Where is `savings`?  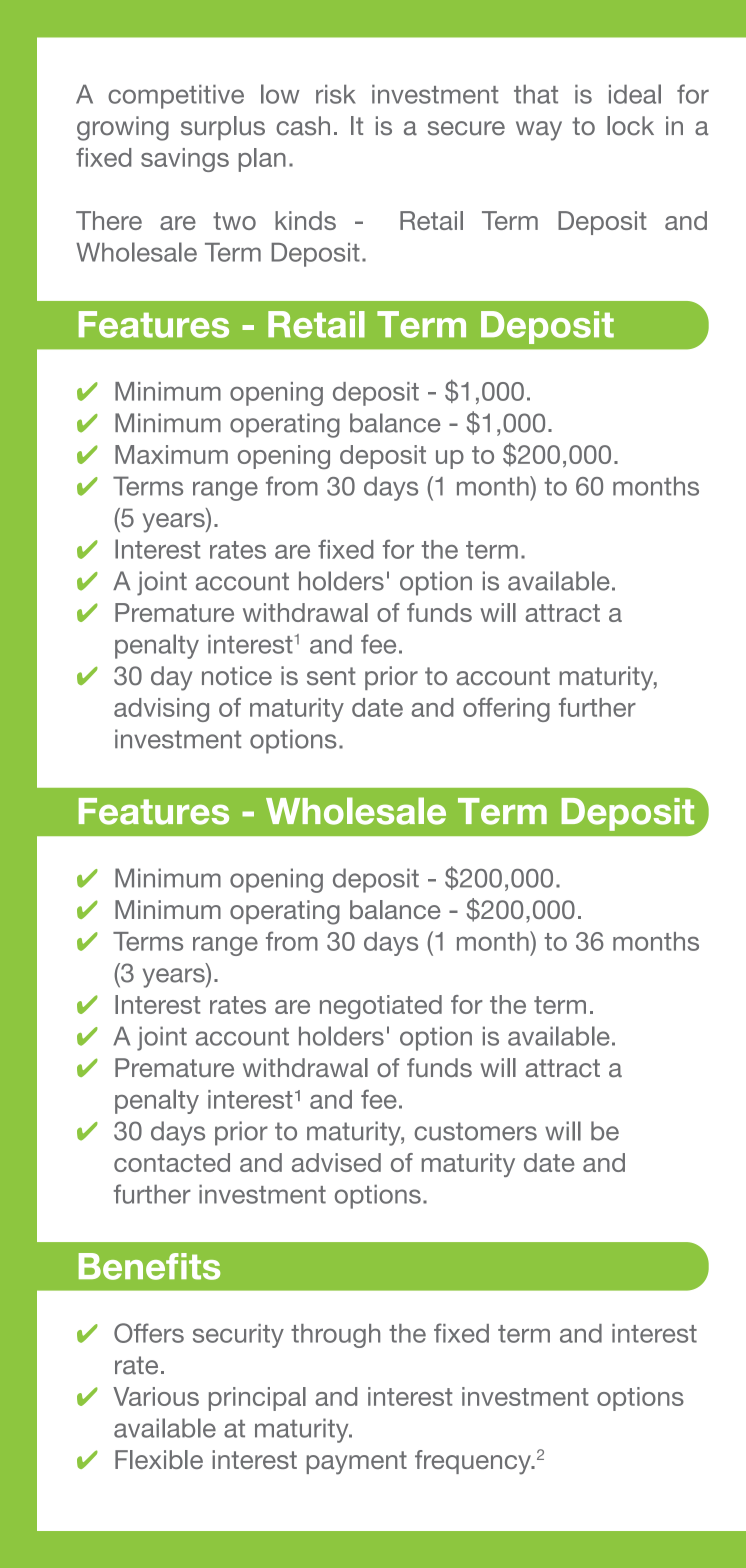
savings is located at coordinates (185, 160).
